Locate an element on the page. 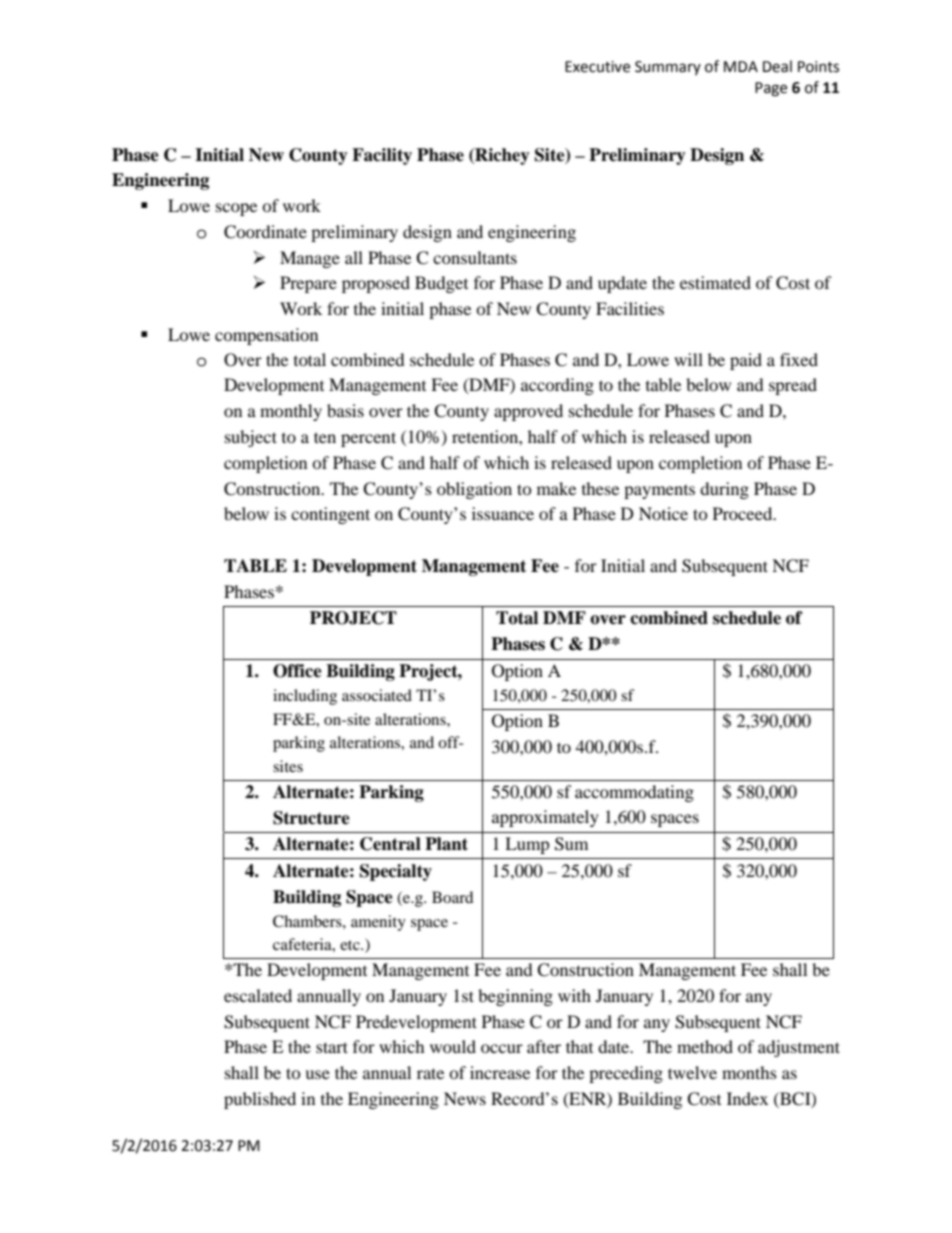  contingent is located at coordinates (330, 515).
